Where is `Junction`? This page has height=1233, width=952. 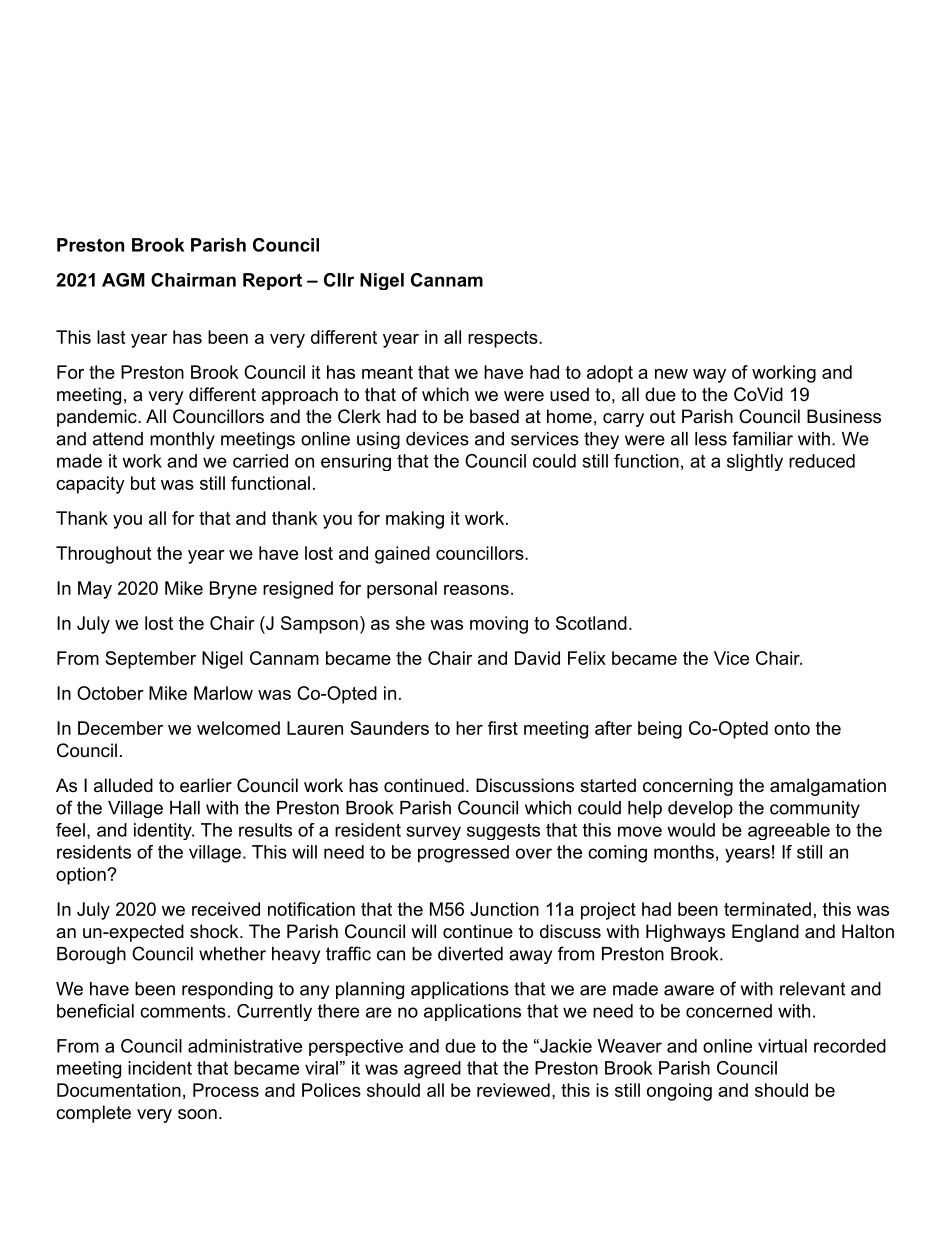 Junction is located at coordinates (504, 909).
